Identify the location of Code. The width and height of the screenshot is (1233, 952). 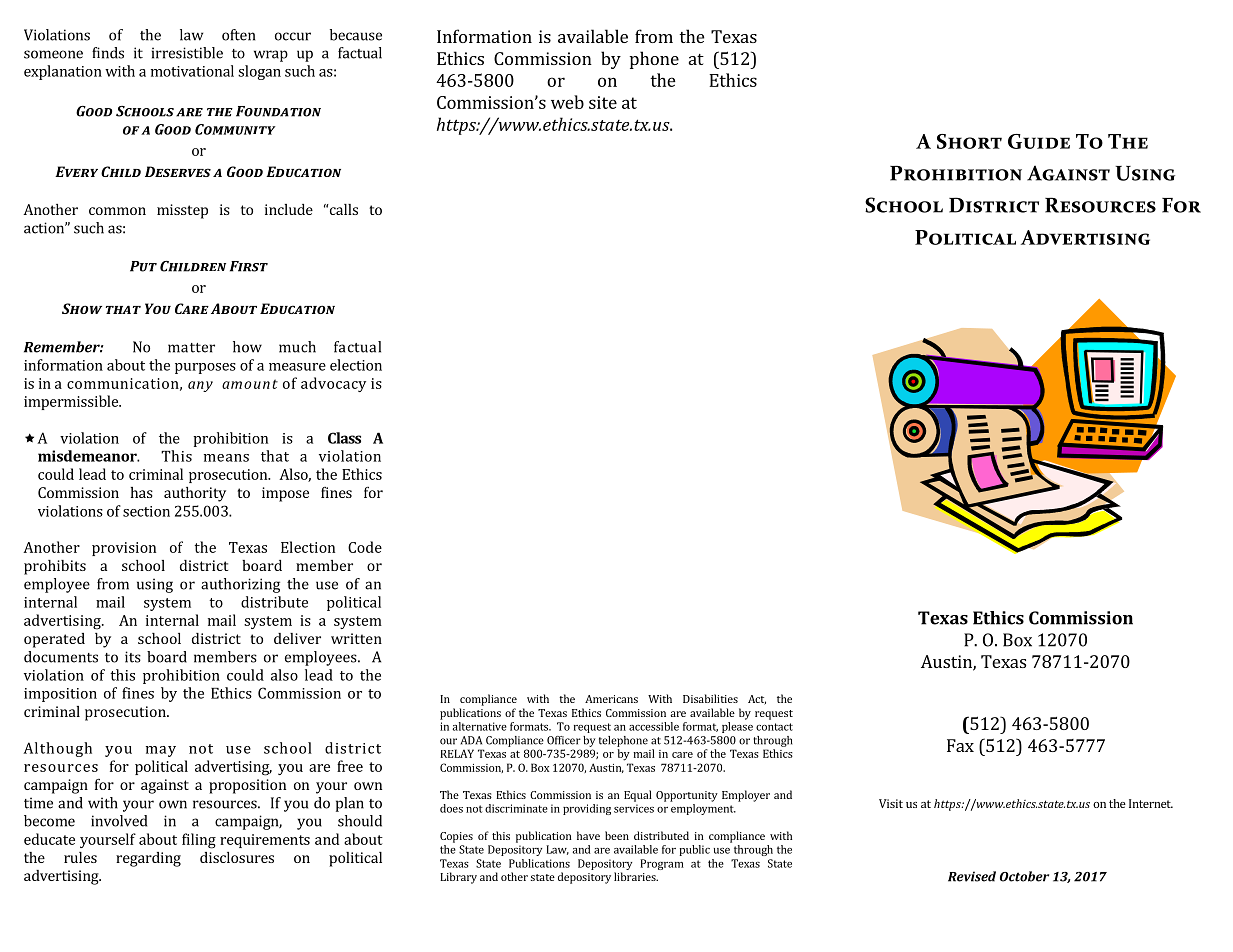
(365, 547).
